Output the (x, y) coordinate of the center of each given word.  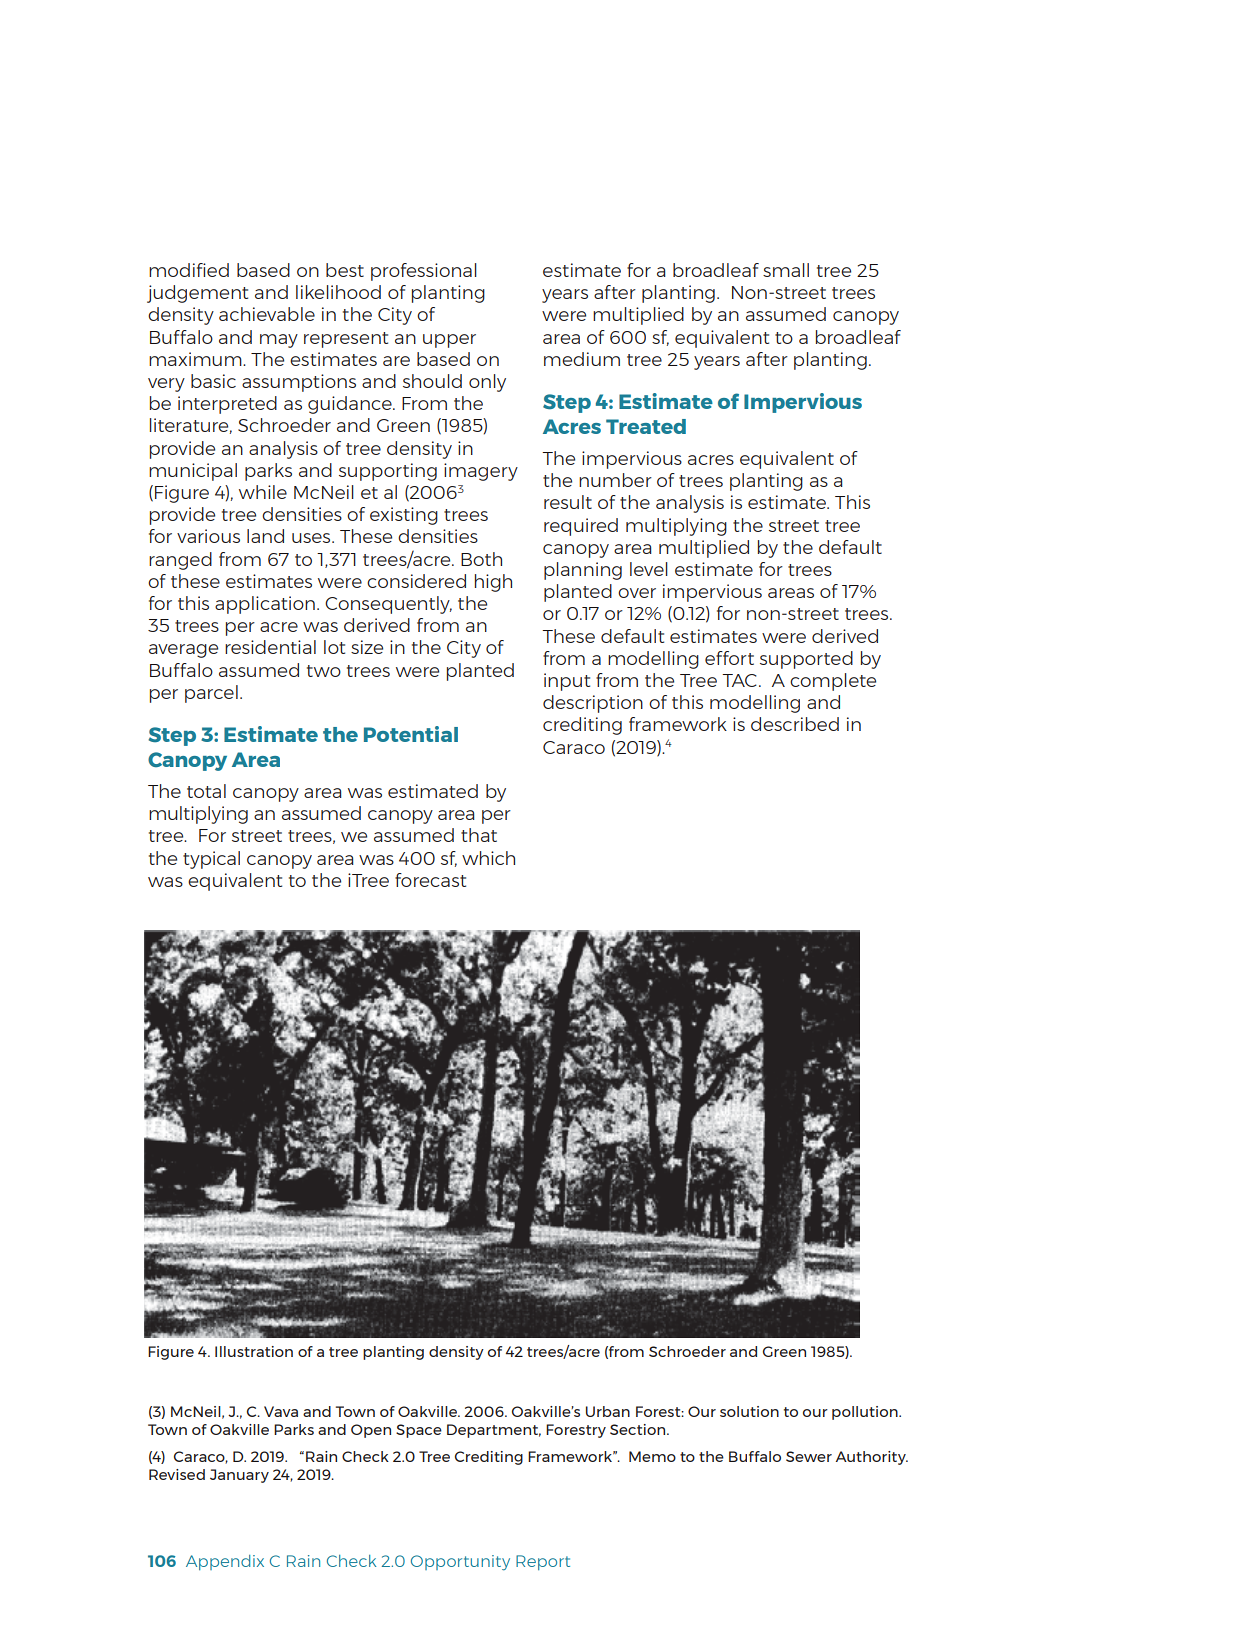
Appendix (225, 1562)
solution (749, 1411)
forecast (430, 880)
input (567, 682)
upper (449, 341)
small (786, 270)
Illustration (254, 1351)
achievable (267, 314)
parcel (211, 694)
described (795, 724)
